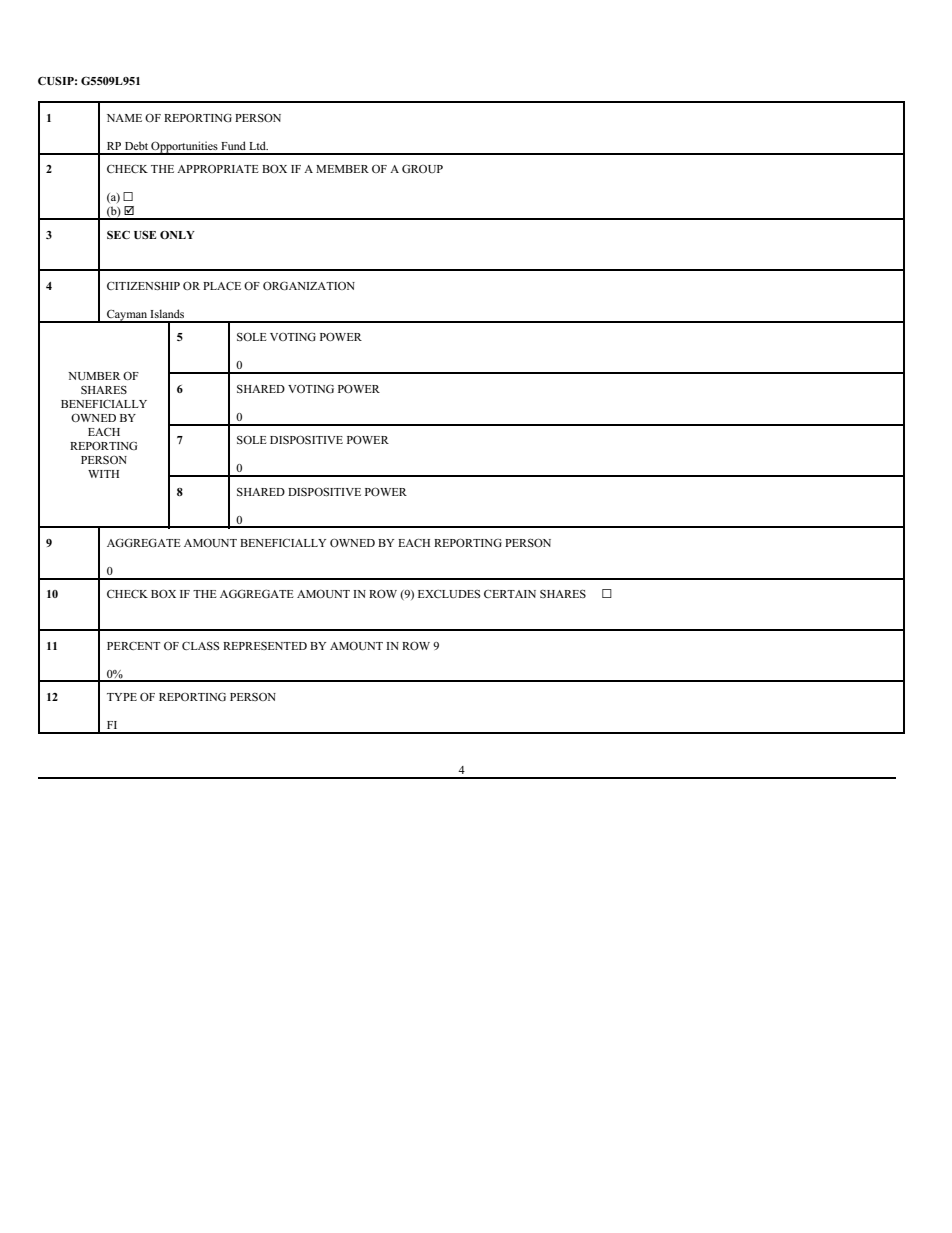 This screenshot has height=1233, width=952. What do you see at coordinates (422, 168) in the screenshot?
I see `GROUP` at bounding box center [422, 168].
